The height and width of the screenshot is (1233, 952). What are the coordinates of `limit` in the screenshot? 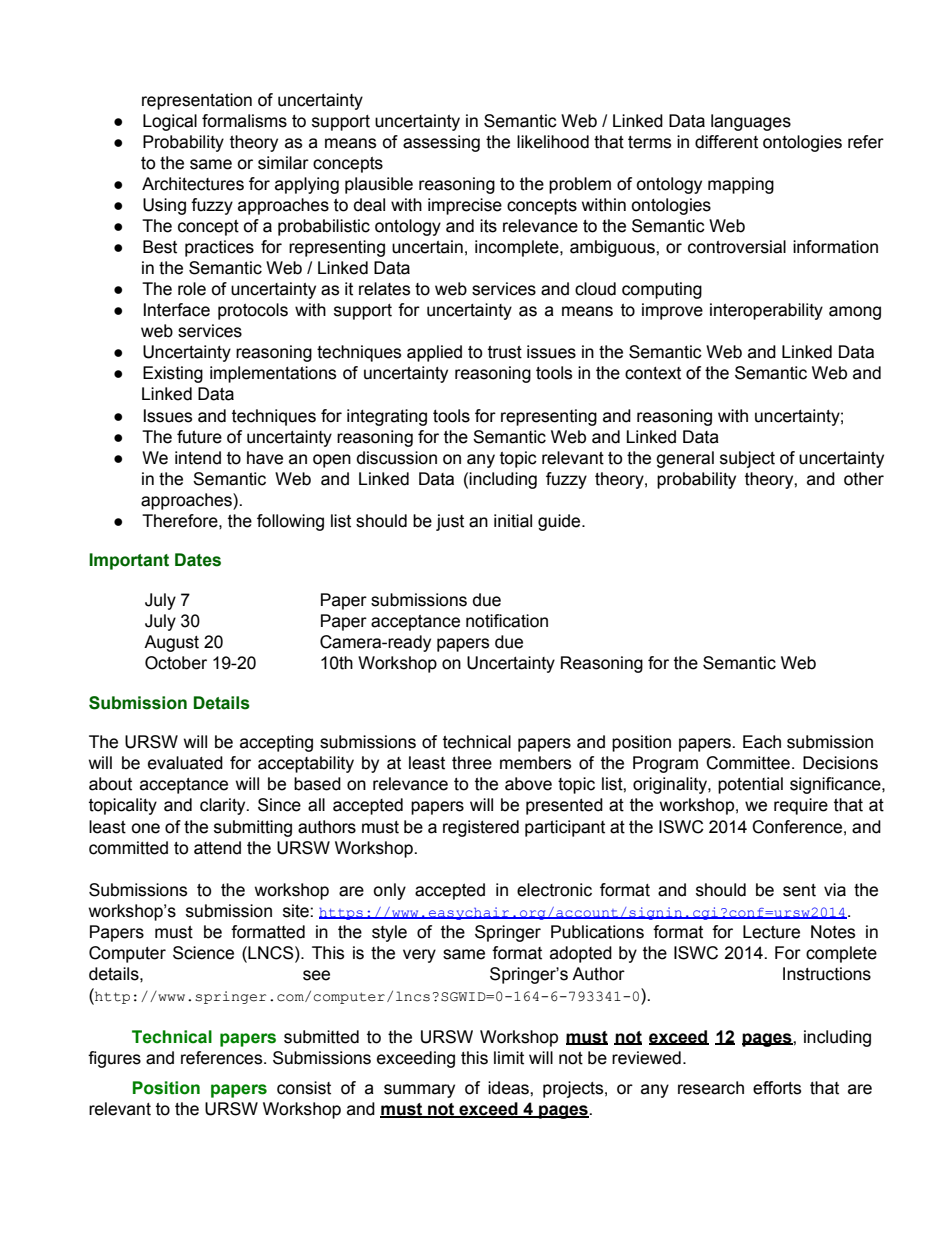 It's located at (509, 1058).
